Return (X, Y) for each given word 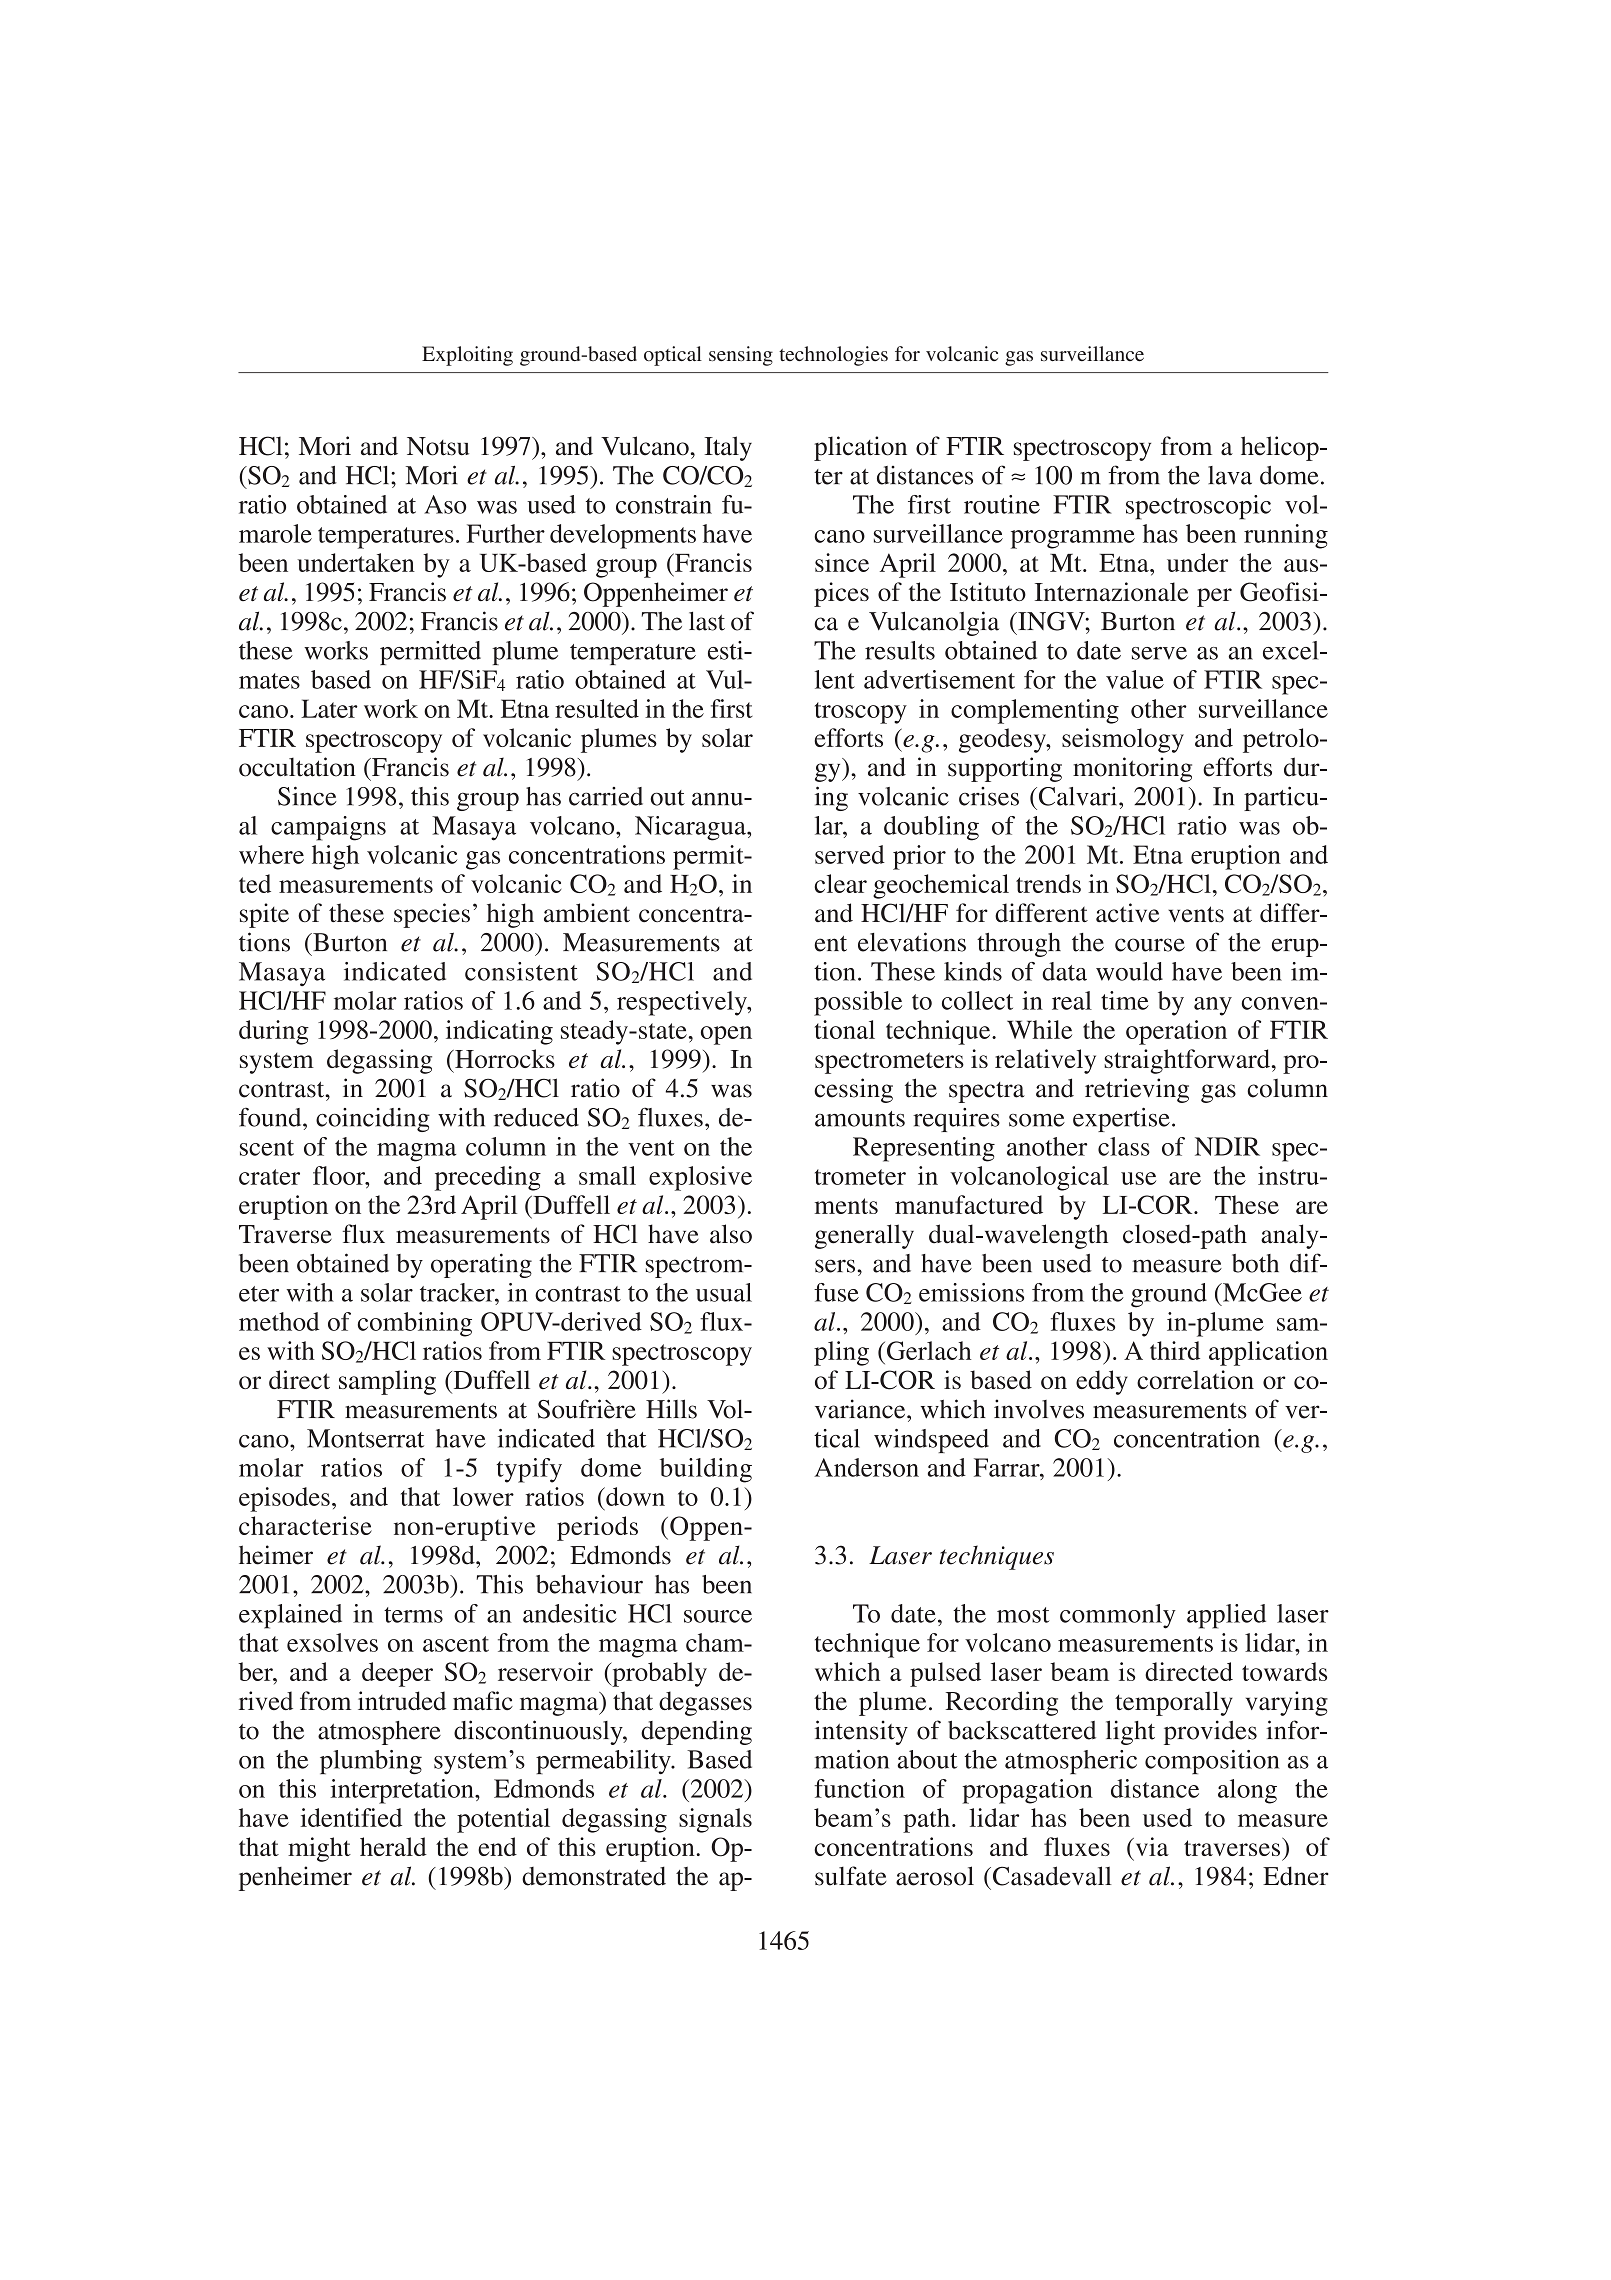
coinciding (373, 1120)
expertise (1121, 1120)
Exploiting (467, 356)
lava (1230, 475)
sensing (741, 356)
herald (393, 1846)
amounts (860, 1119)
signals (715, 1820)
